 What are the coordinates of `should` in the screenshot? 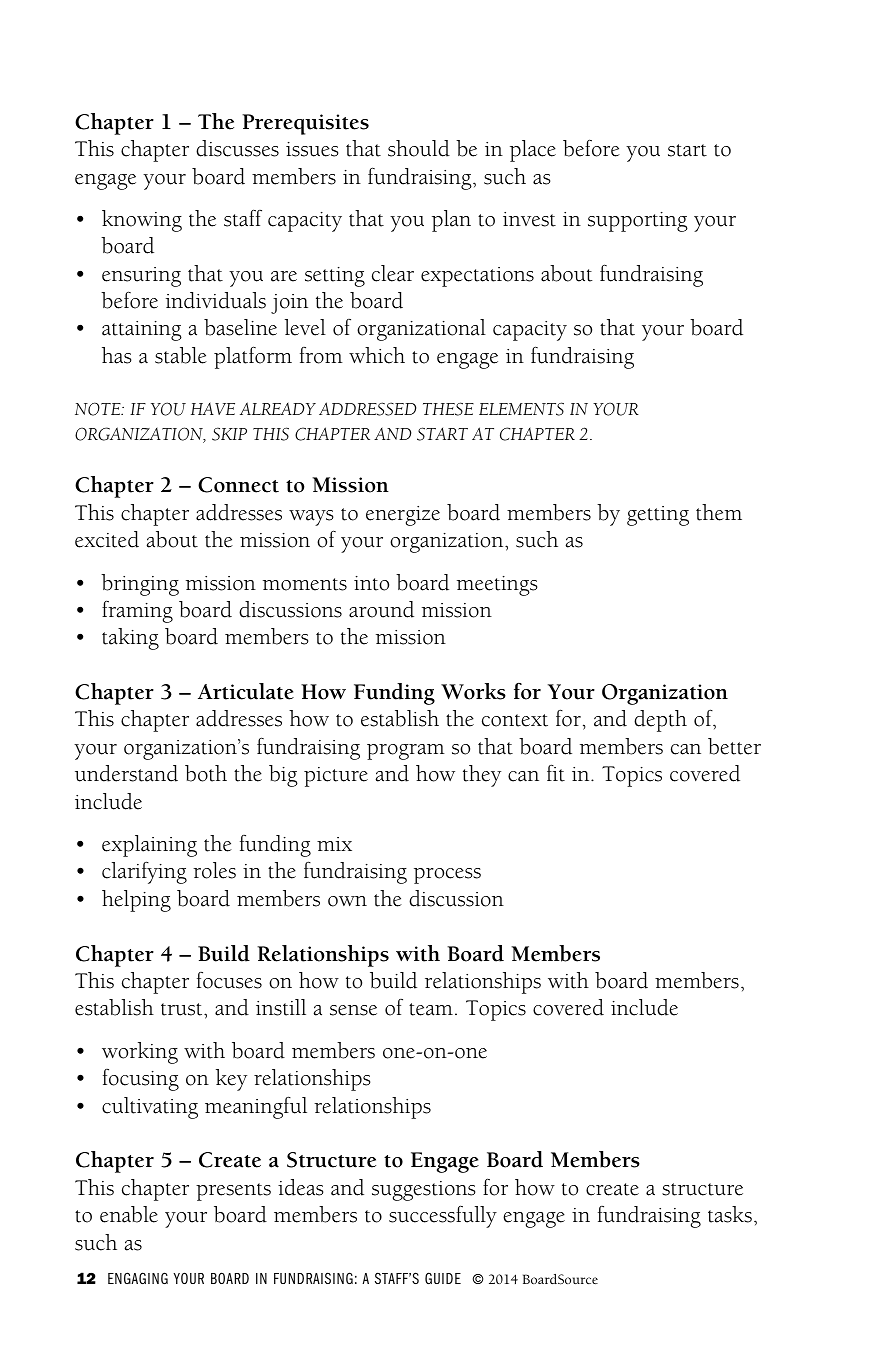 It's located at (419, 148).
